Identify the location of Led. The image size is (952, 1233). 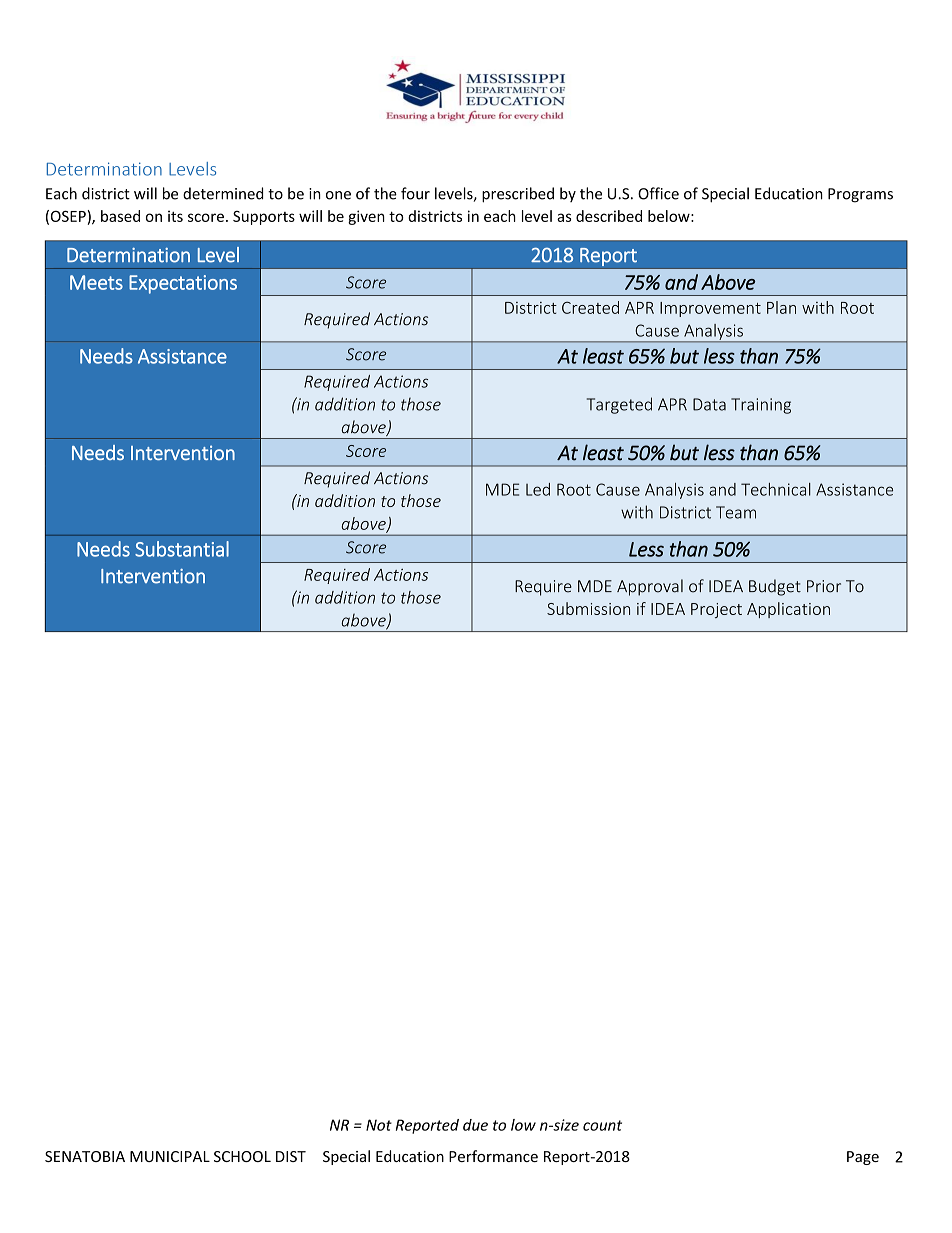
(538, 489).
